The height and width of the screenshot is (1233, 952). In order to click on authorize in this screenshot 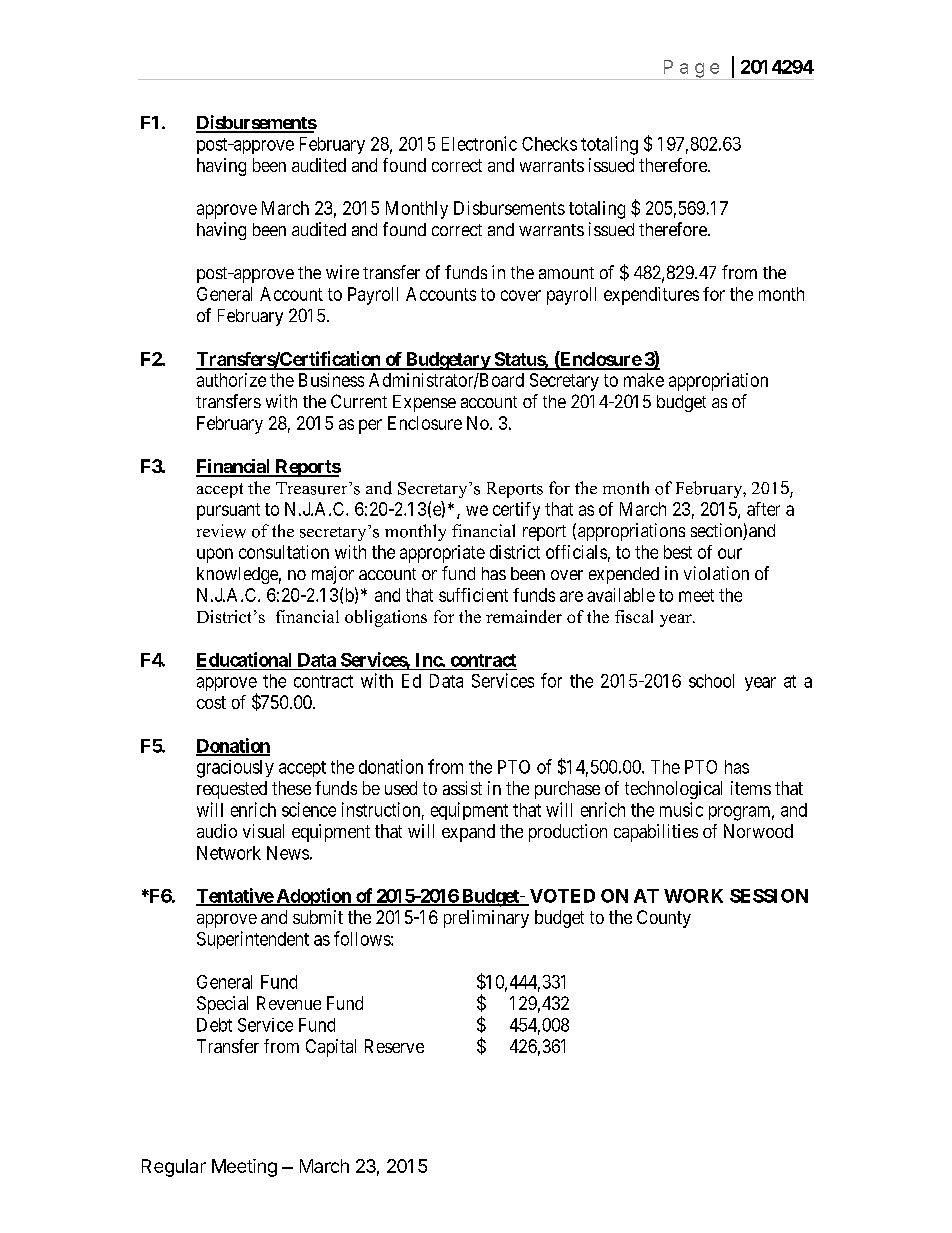, I will do `click(231, 380)`.
